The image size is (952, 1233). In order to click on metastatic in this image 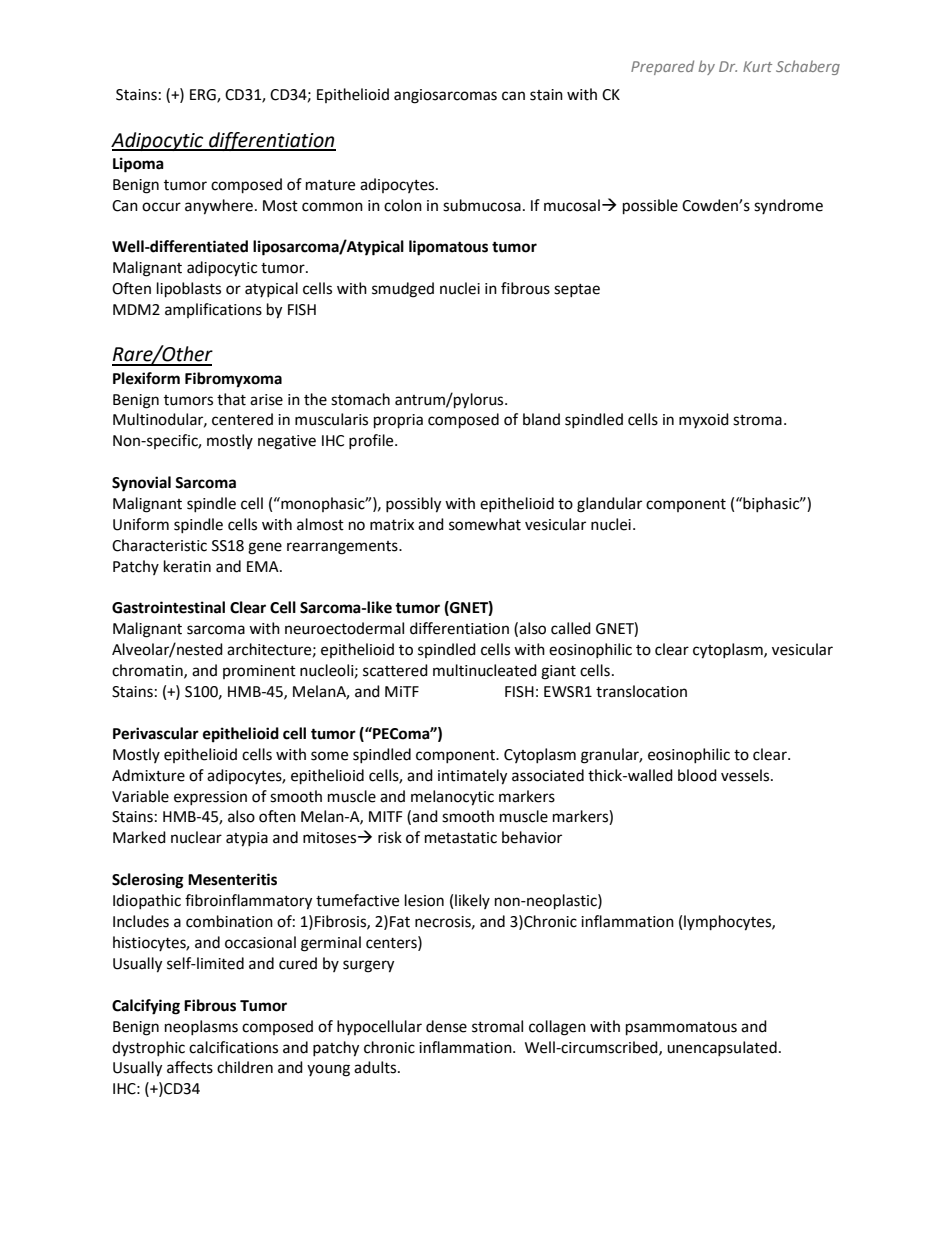, I will do `click(461, 838)`.
